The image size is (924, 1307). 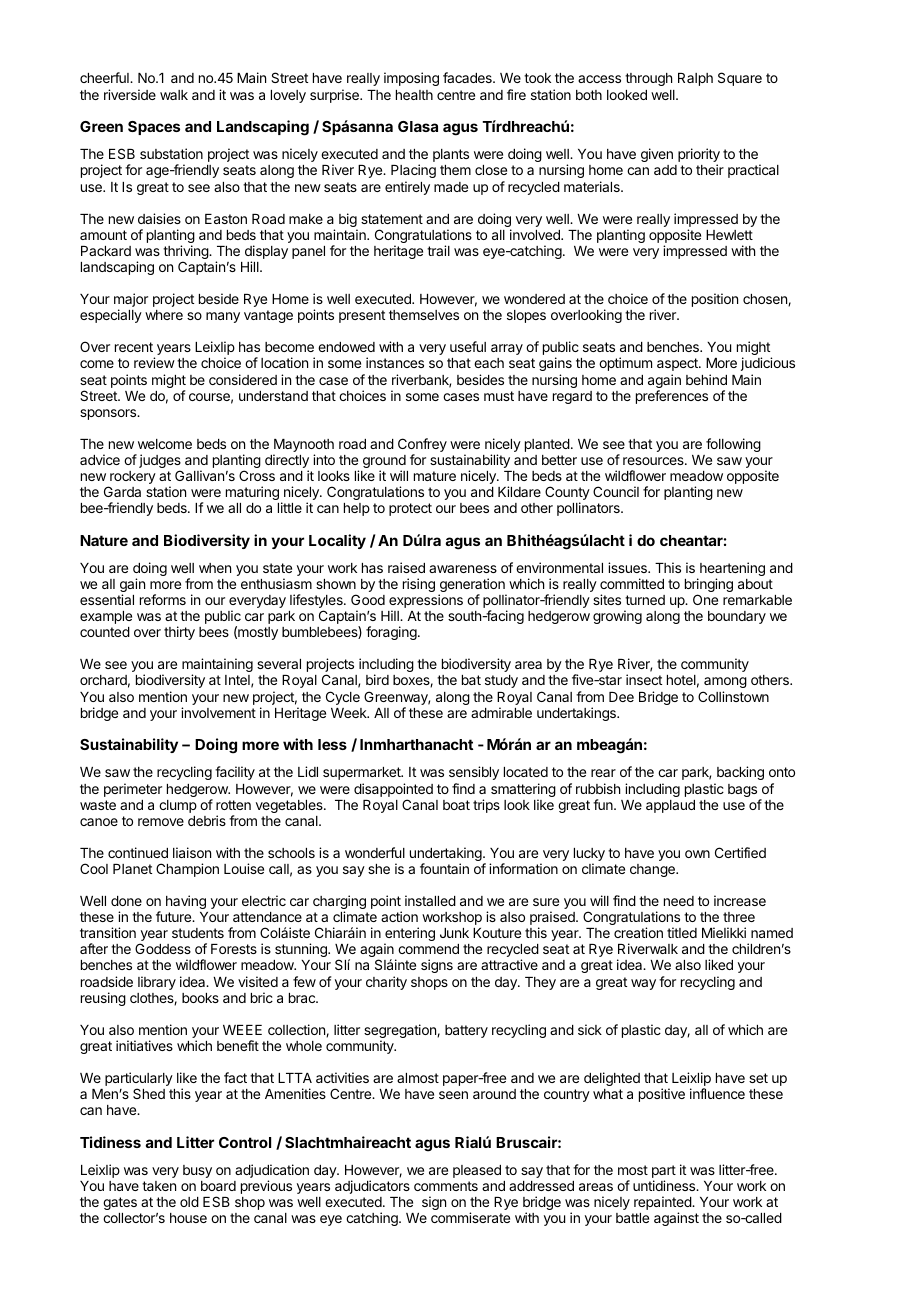 What do you see at coordinates (725, 684) in the image?
I see `among` at bounding box center [725, 684].
